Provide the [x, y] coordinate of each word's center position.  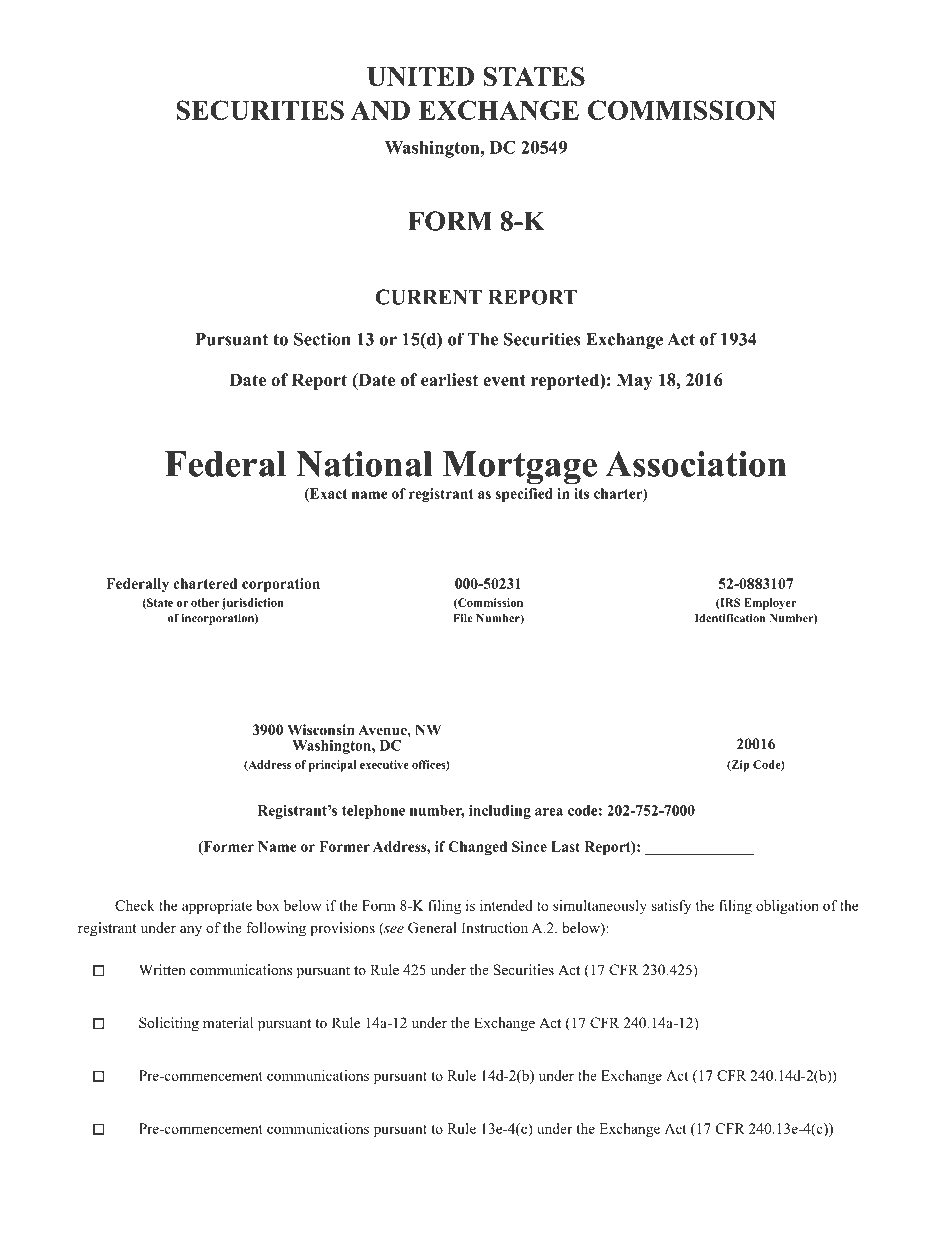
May [635, 381]
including [500, 812]
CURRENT [428, 297]
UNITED [420, 76]
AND [380, 110]
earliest [449, 380]
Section [322, 339]
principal [332, 766]
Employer [770, 604]
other [205, 602]
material [228, 1022]
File [463, 618]
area [549, 812]
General [432, 928]
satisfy [671, 907]
